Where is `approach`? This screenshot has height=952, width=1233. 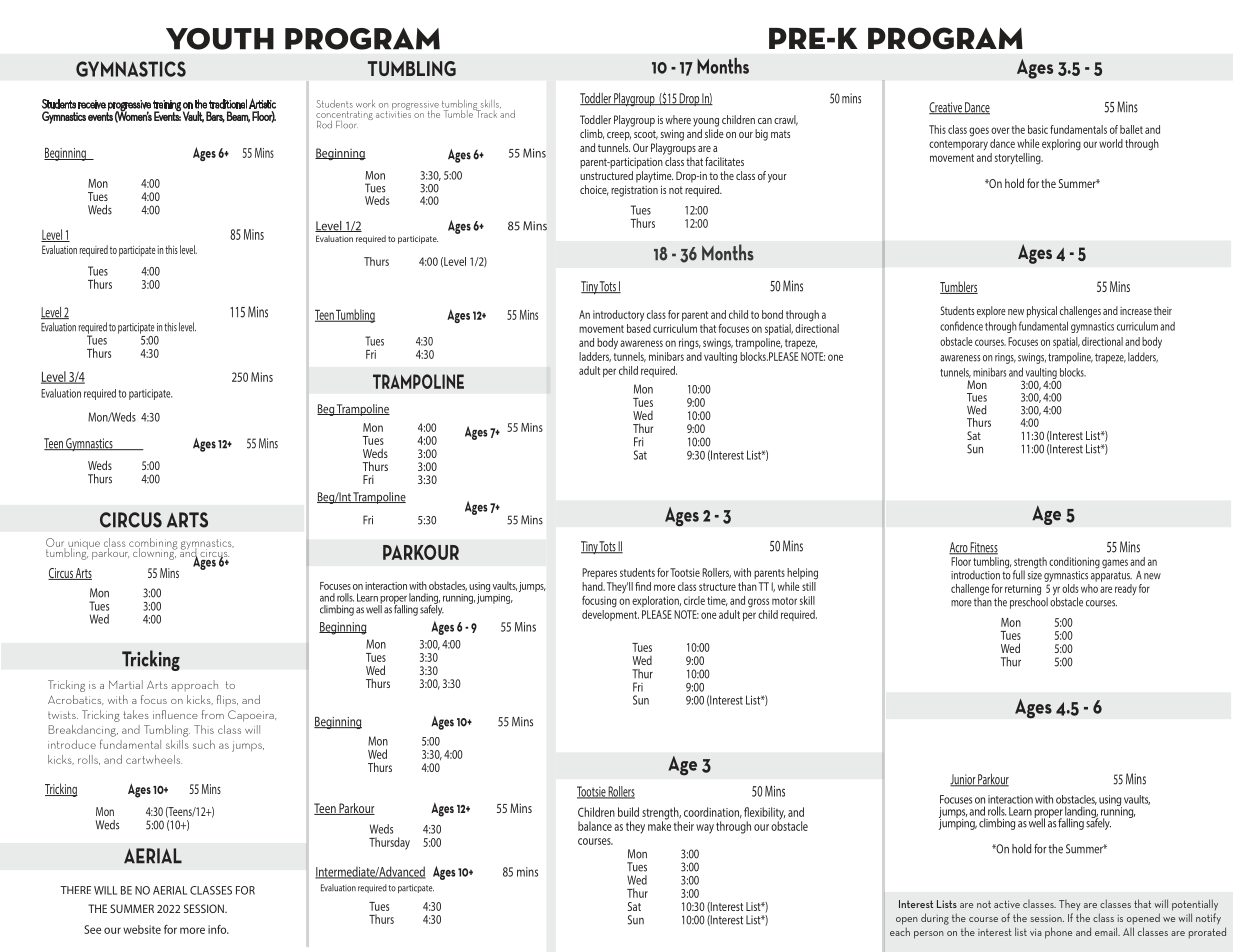
approach is located at coordinates (194, 685).
